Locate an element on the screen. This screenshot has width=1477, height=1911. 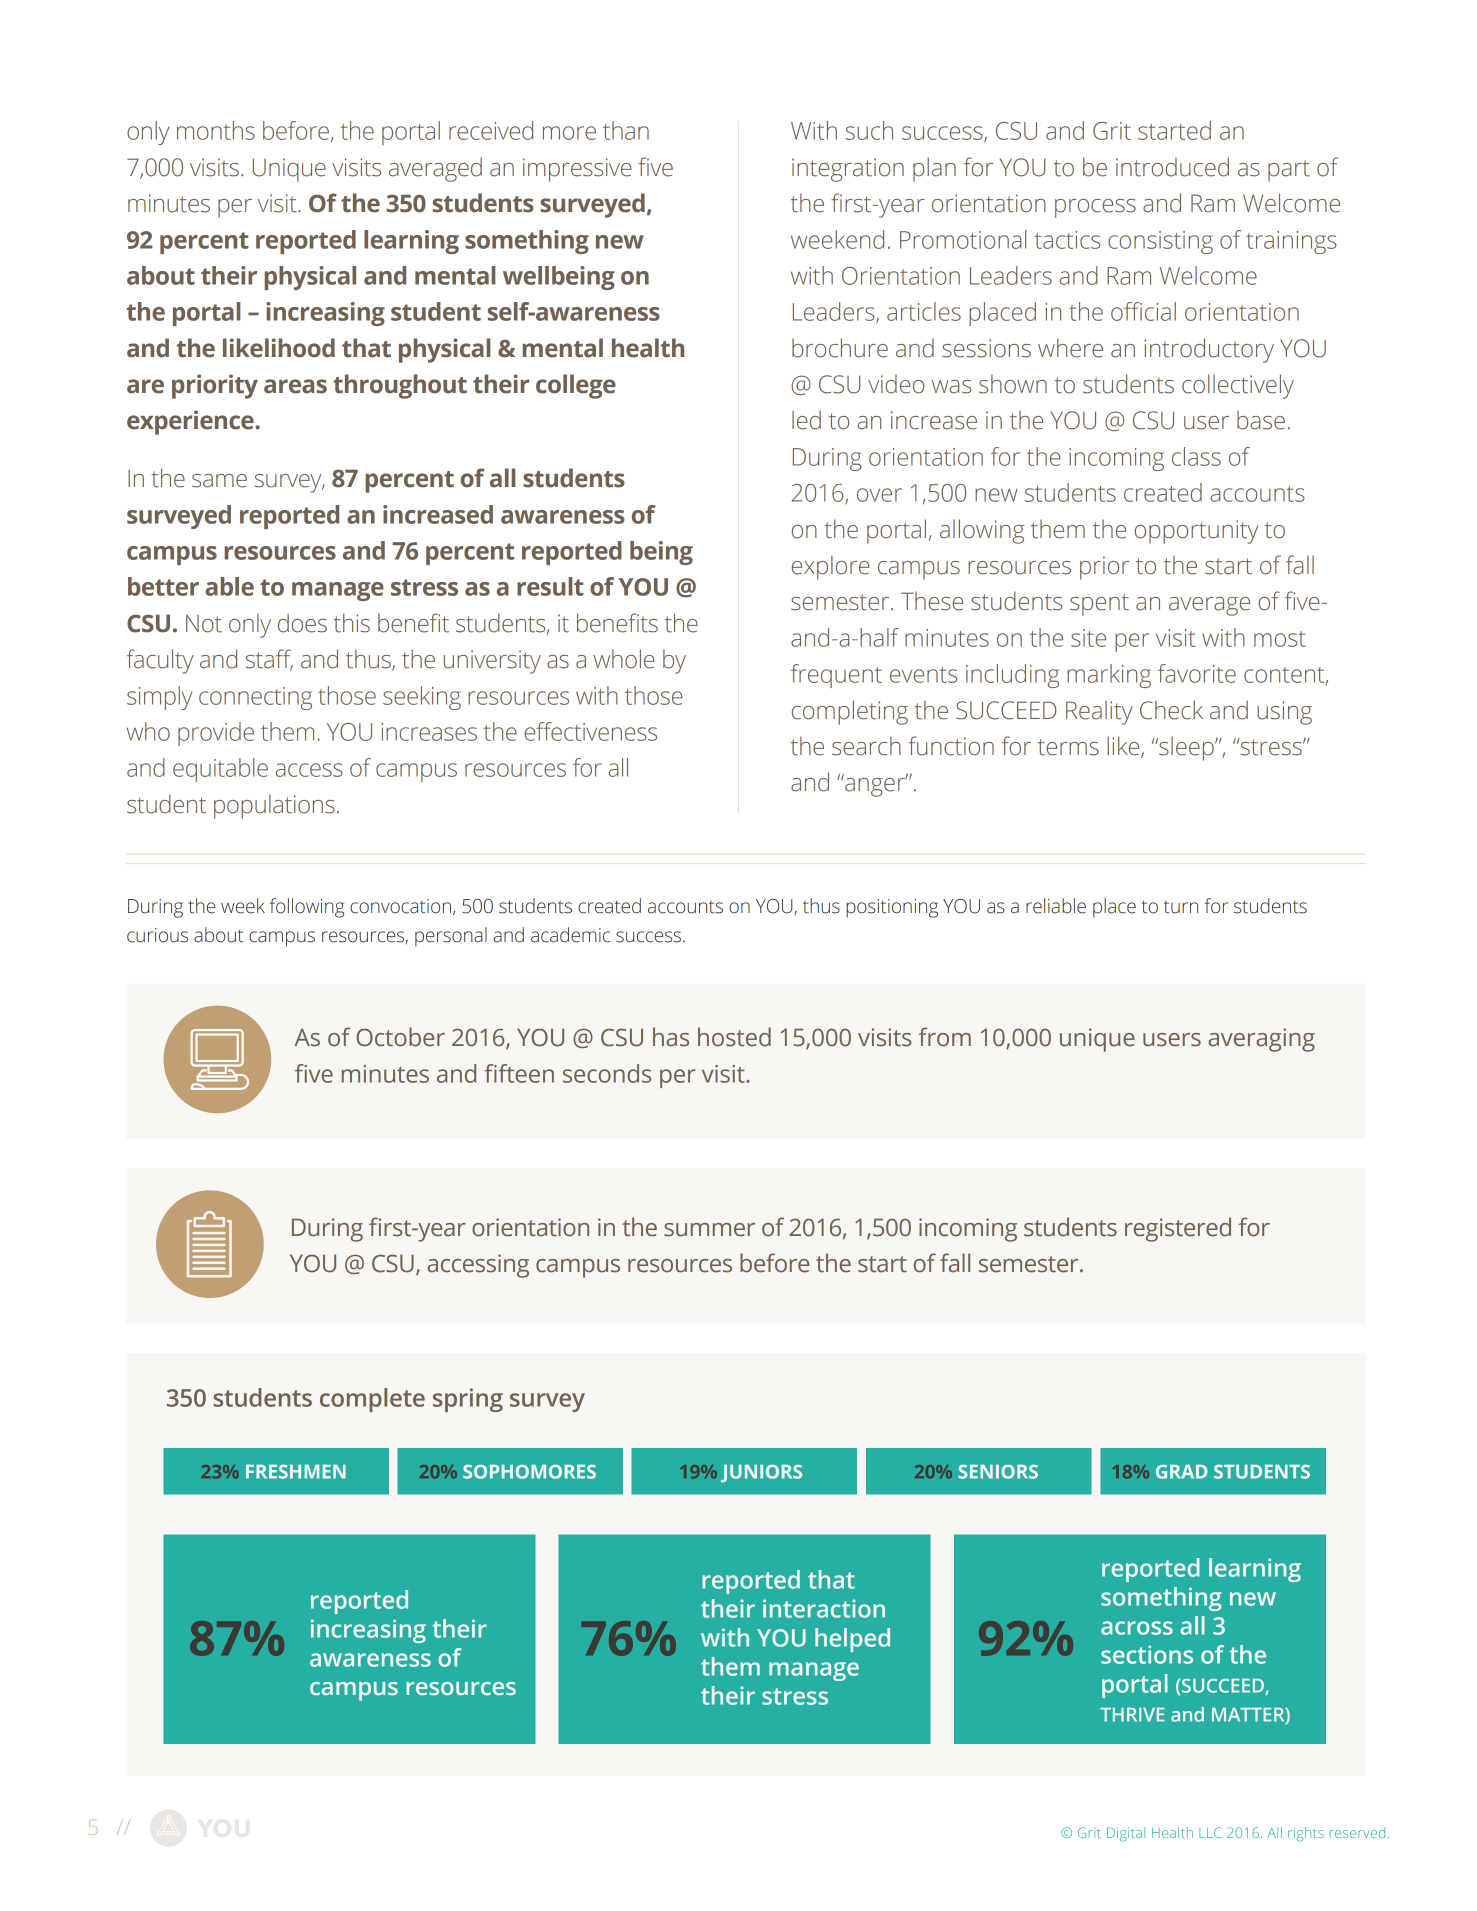
FRESHMEN is located at coordinates (296, 1472).
